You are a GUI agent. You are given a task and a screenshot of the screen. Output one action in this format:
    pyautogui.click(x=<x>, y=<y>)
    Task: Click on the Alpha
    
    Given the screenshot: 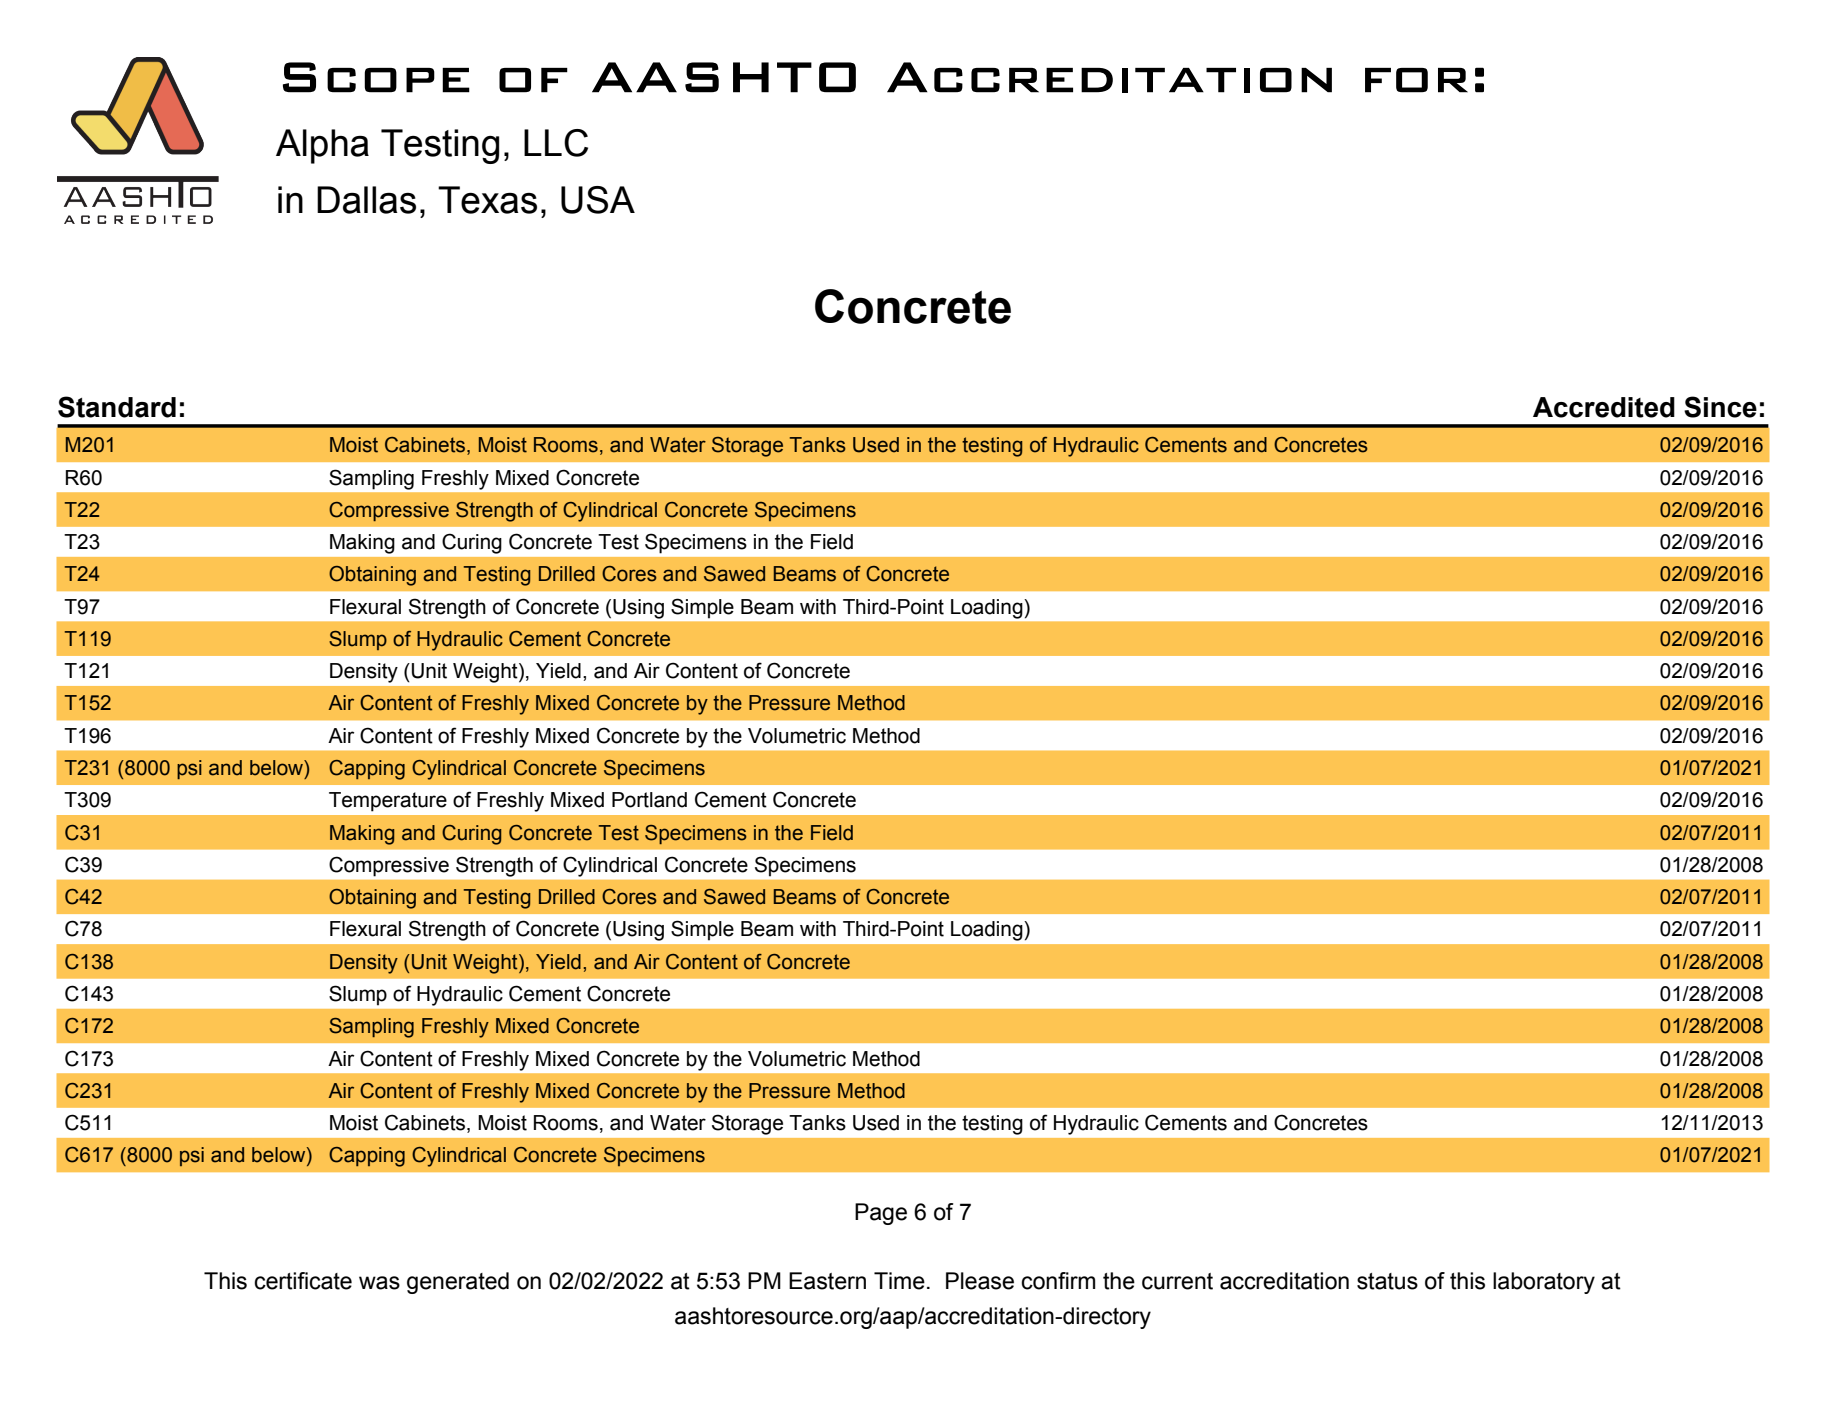 What is the action you would take?
    pyautogui.click(x=322, y=146)
